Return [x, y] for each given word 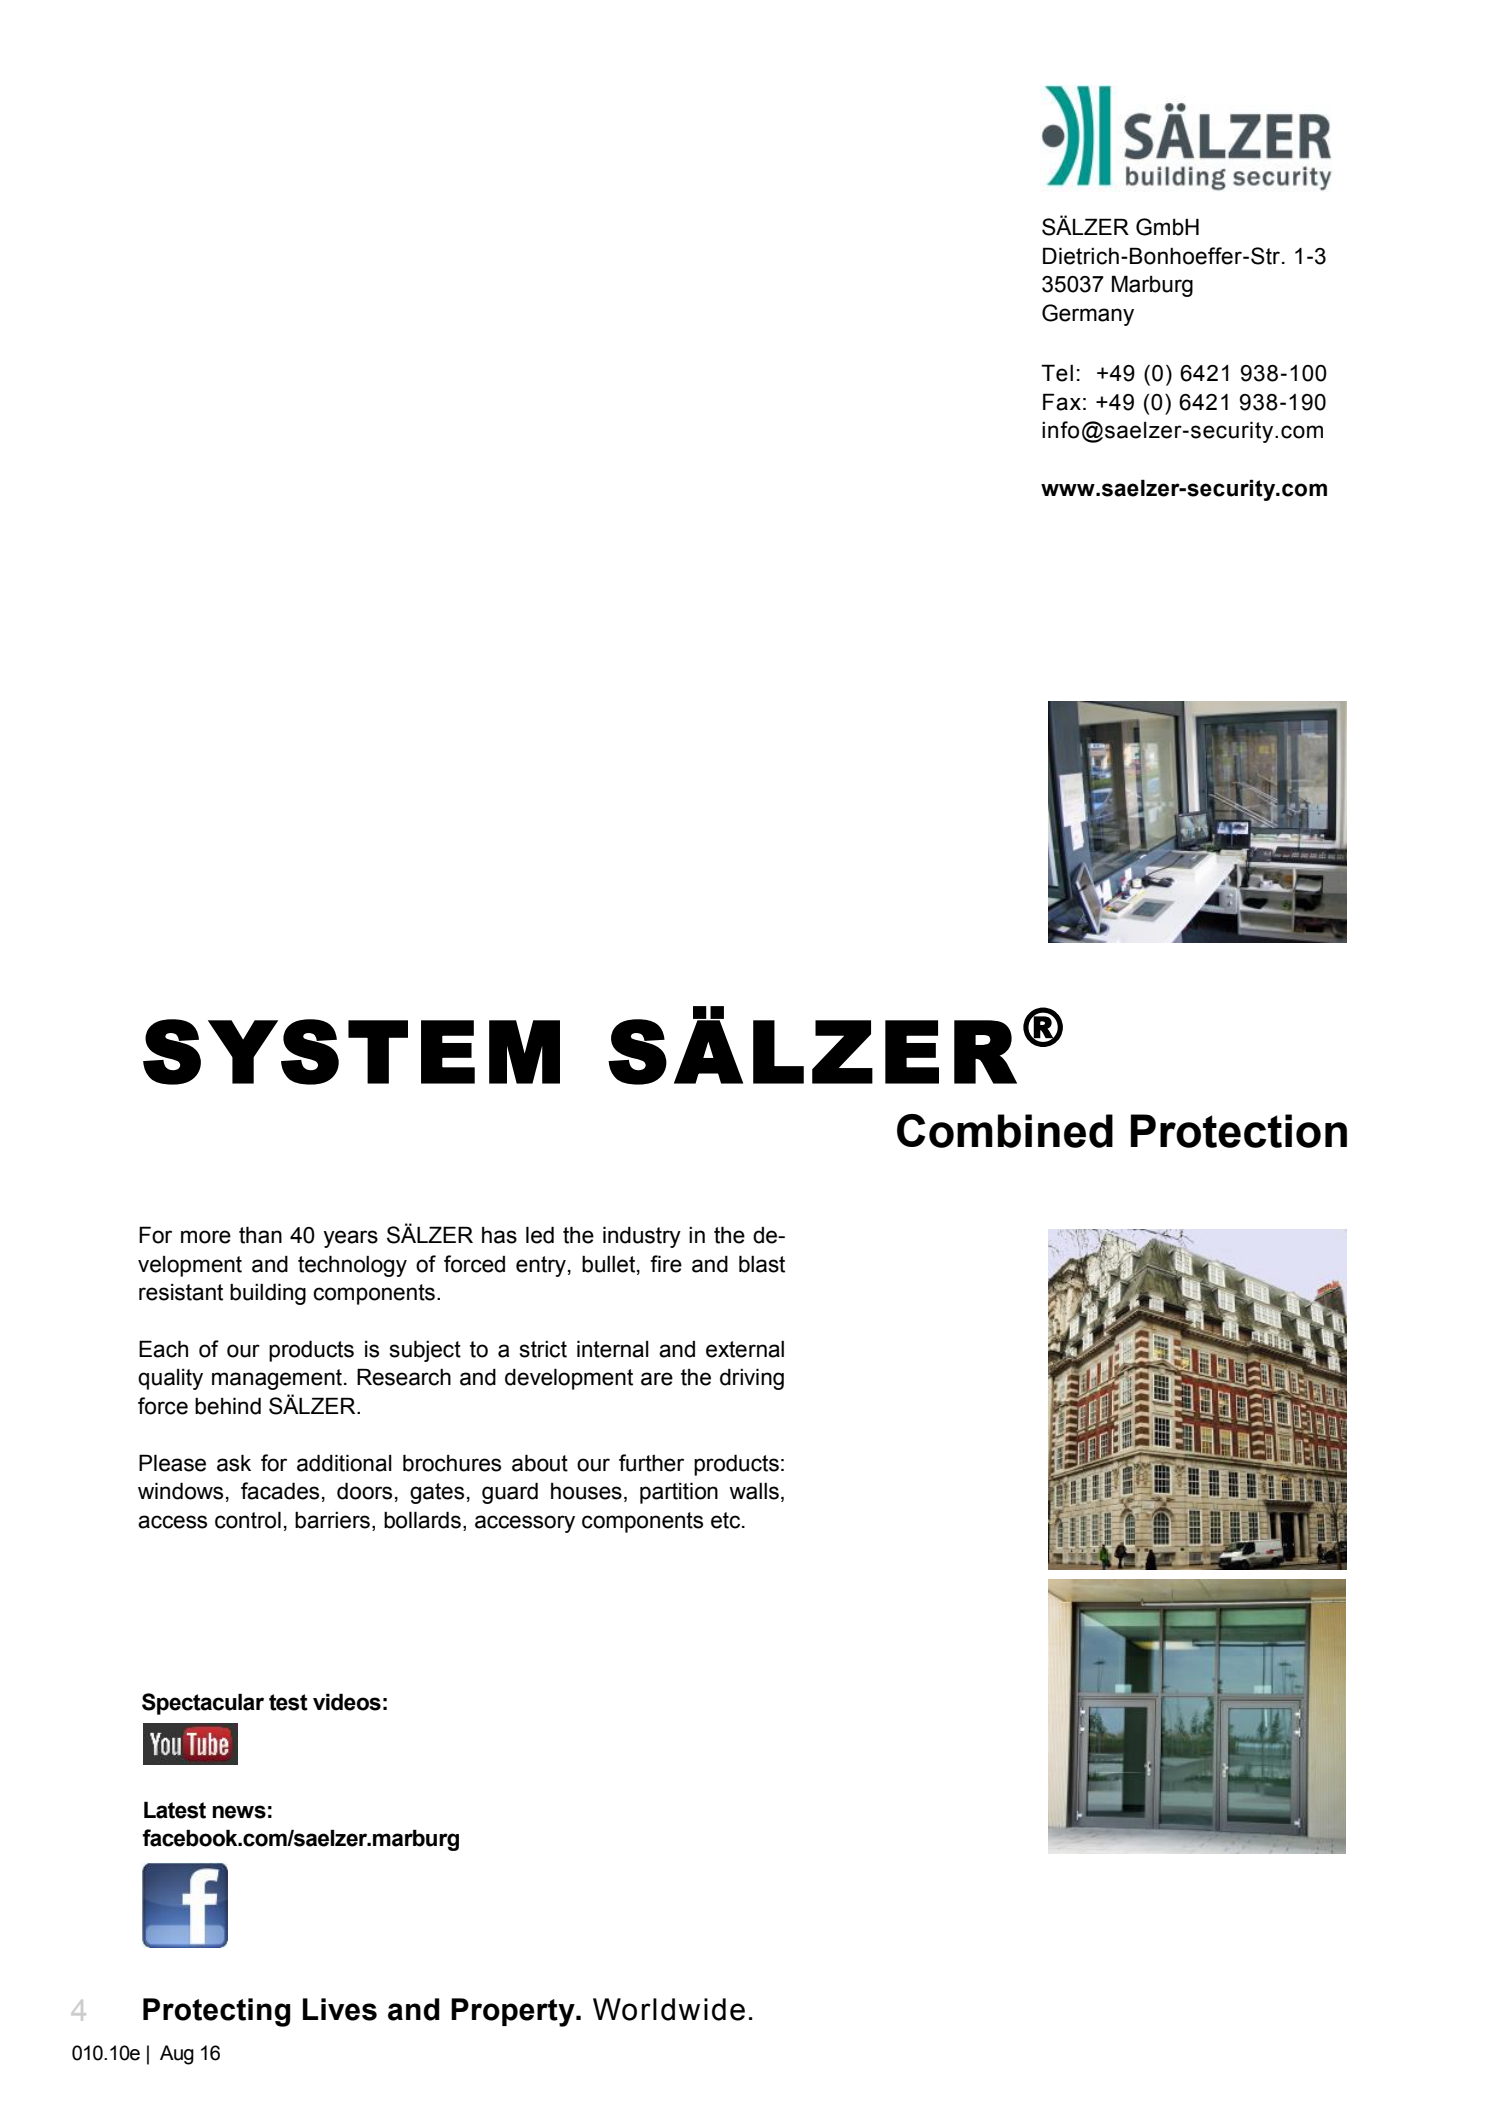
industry [642, 1237]
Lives [340, 2009]
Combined [1005, 1131]
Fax [1062, 402]
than [260, 1235]
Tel [1057, 373]
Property [514, 2012]
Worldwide [669, 2009]
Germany [1088, 315]
